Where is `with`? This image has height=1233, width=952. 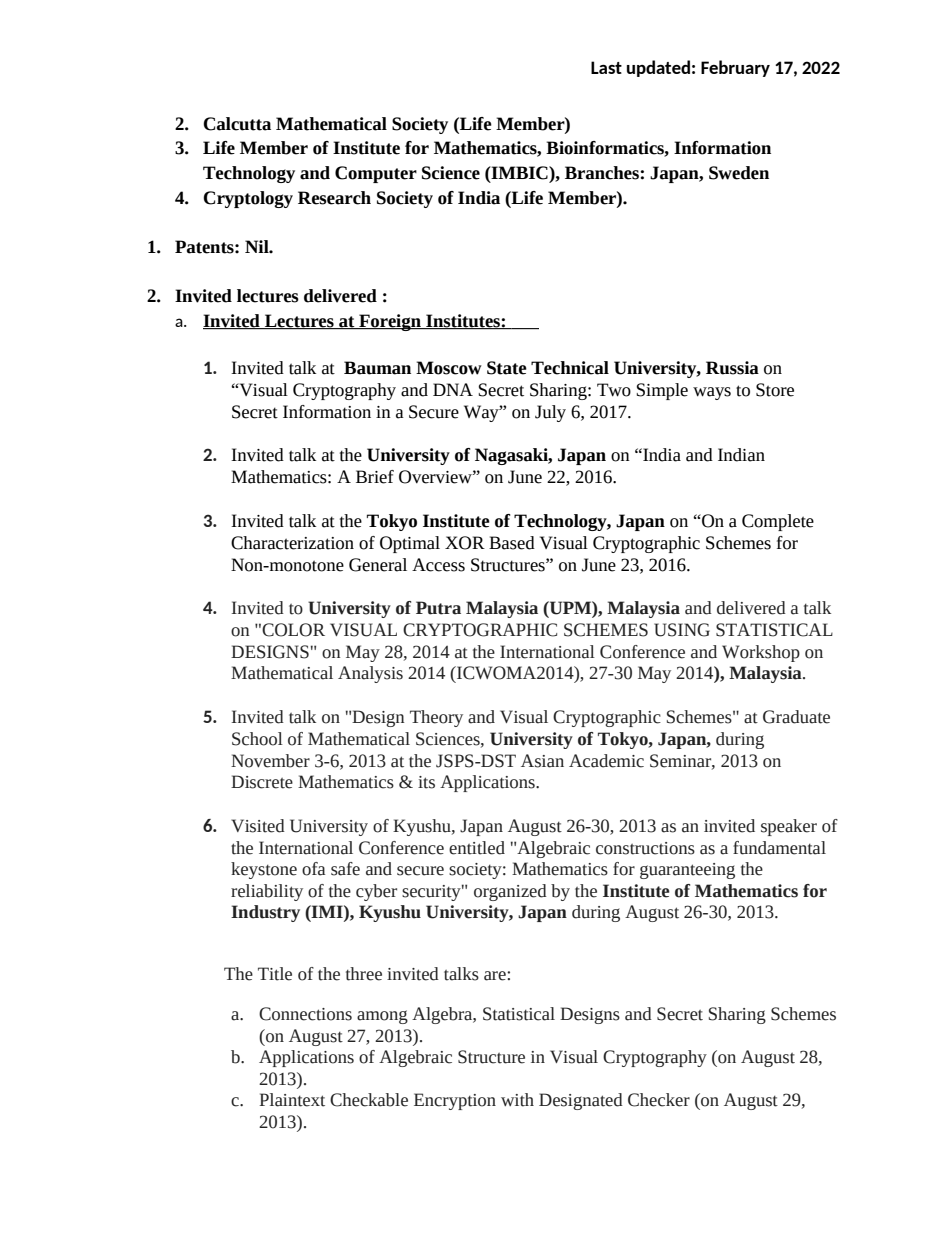 with is located at coordinates (517, 1100).
